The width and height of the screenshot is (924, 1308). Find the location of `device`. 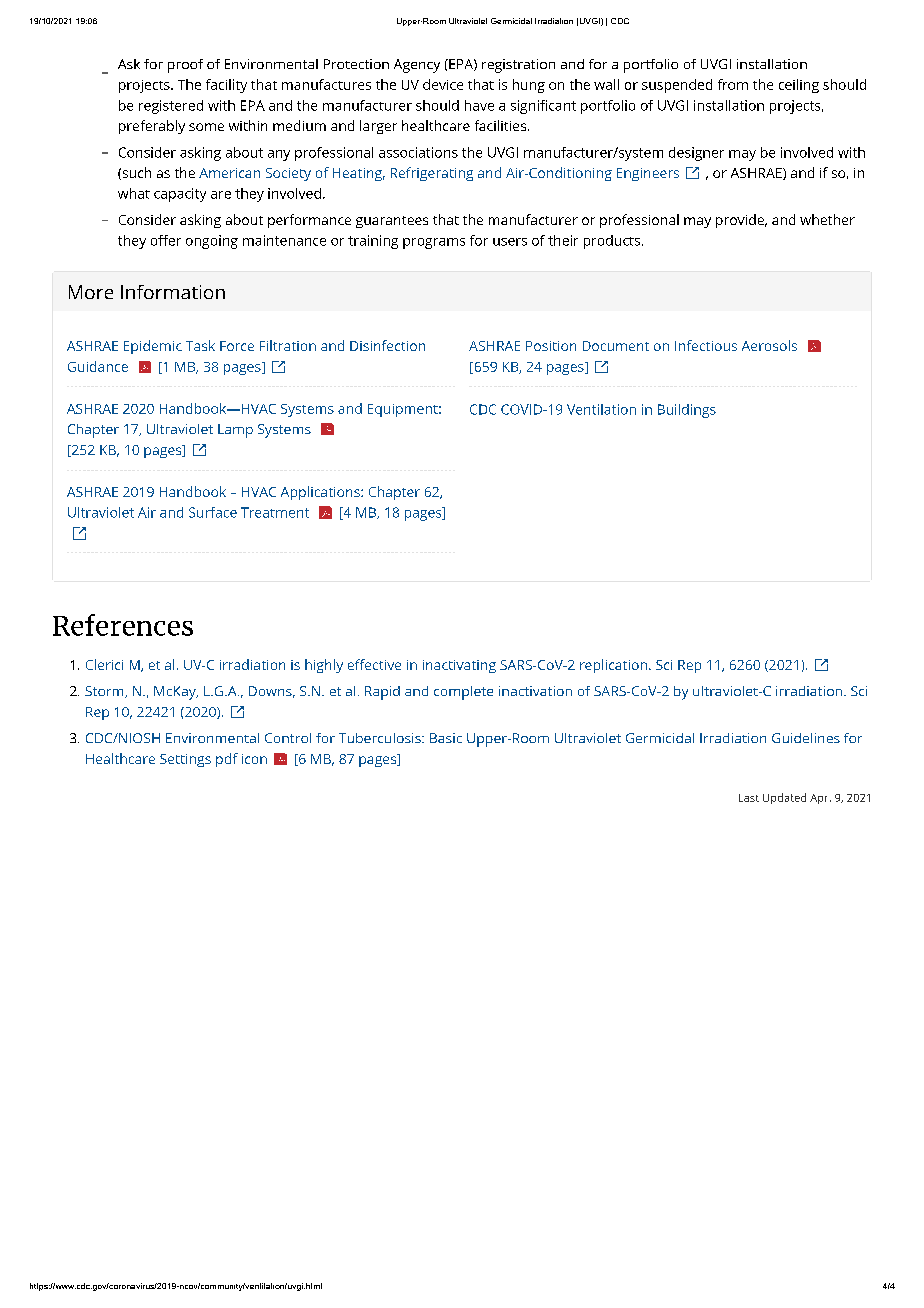

device is located at coordinates (443, 84).
